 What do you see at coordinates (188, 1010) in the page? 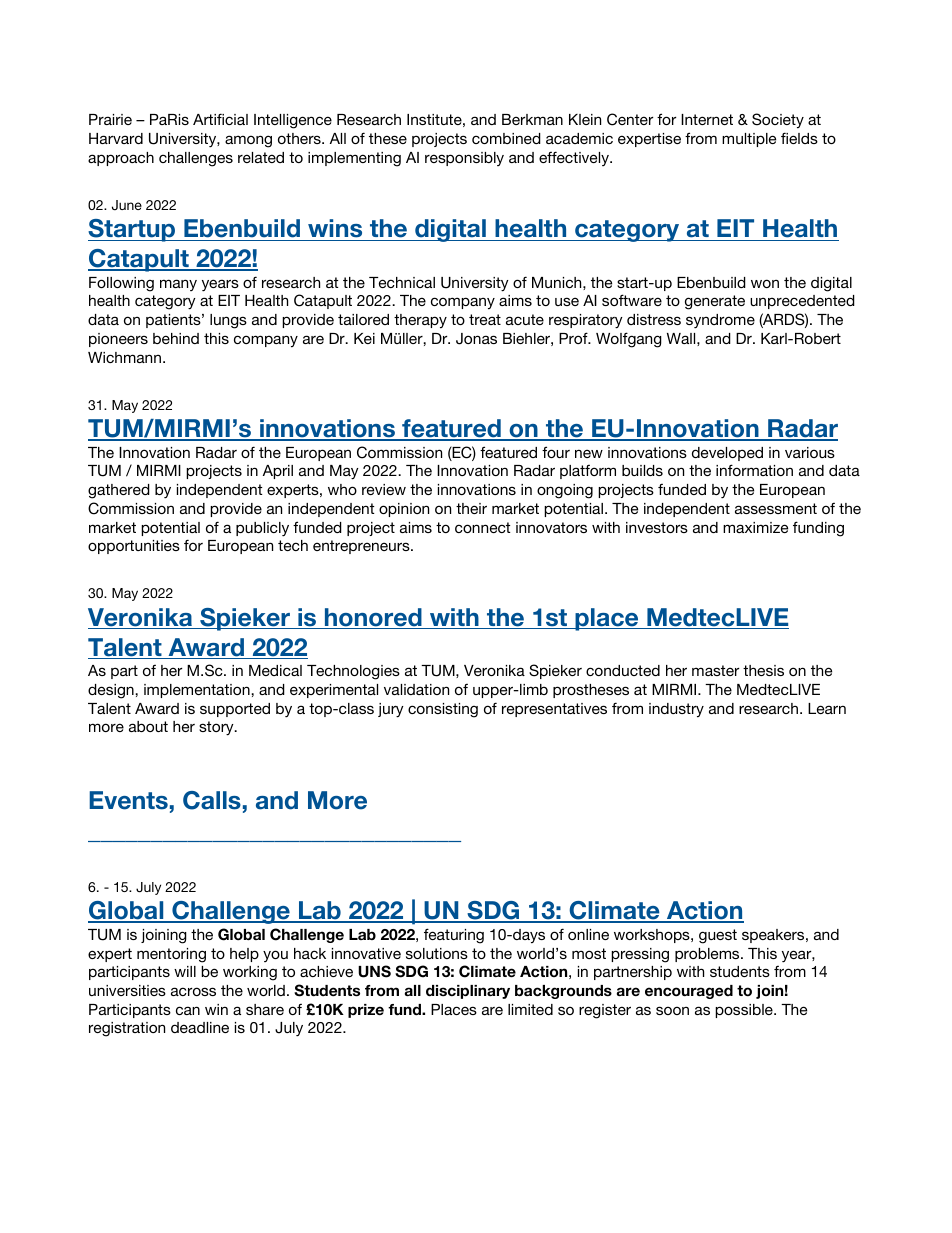
I see `can` at bounding box center [188, 1010].
